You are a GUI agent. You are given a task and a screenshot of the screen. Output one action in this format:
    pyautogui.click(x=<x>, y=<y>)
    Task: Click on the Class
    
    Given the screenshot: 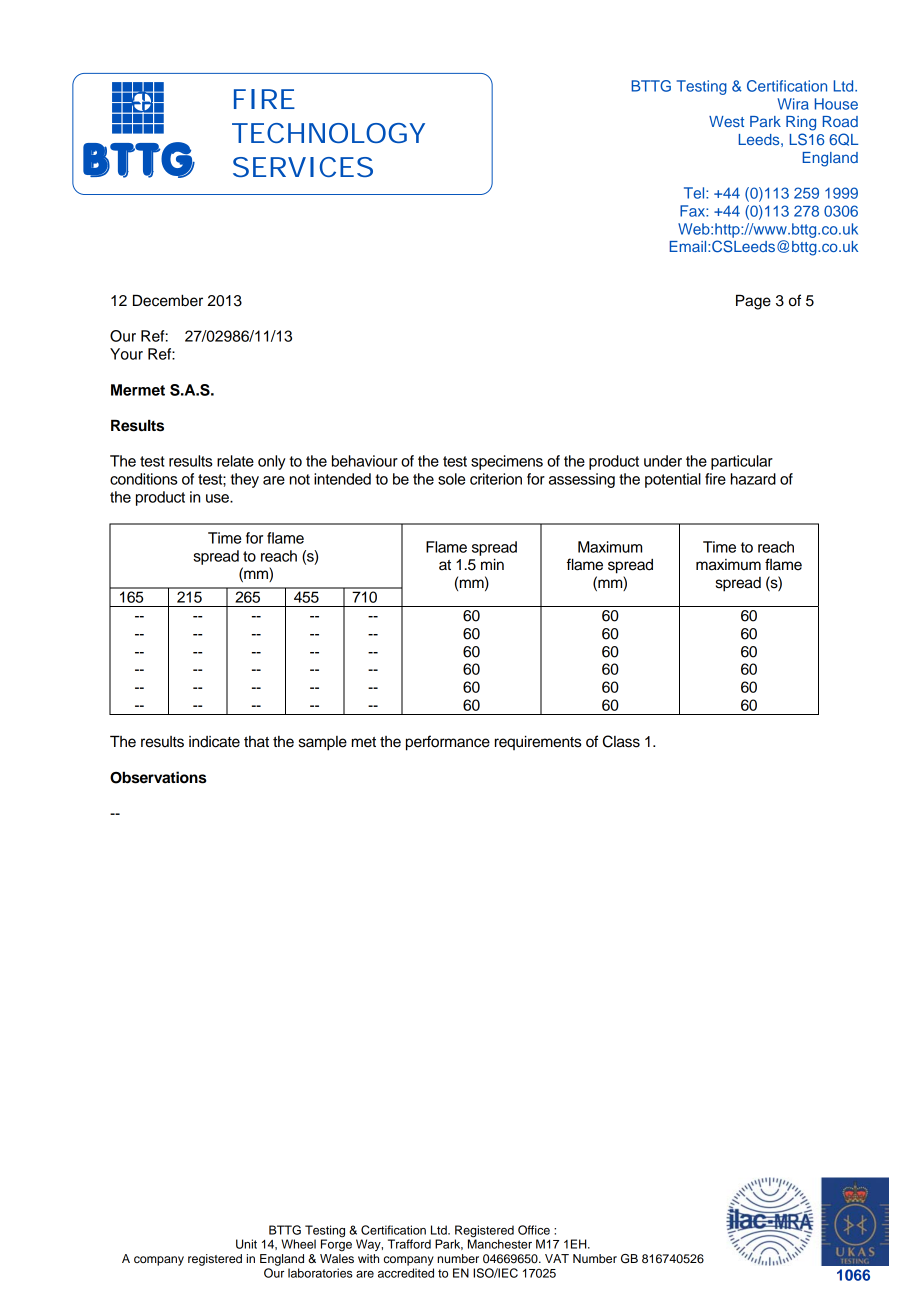 What is the action you would take?
    pyautogui.click(x=621, y=741)
